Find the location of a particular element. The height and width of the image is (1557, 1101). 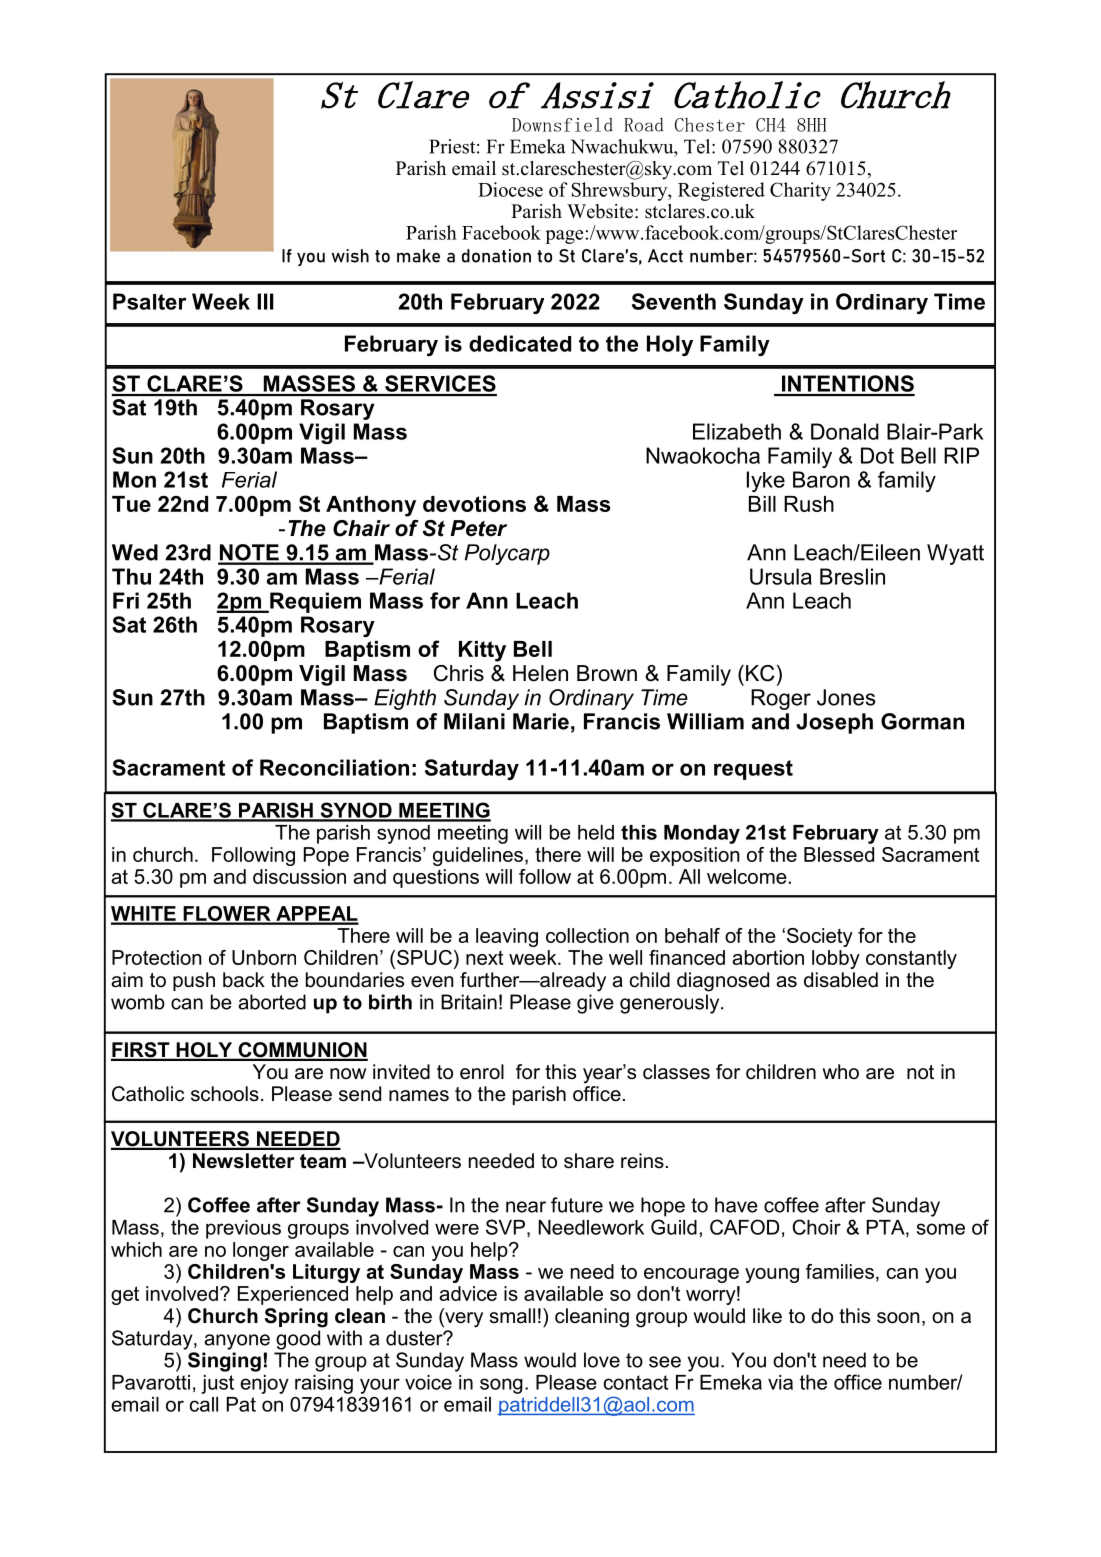

share is located at coordinates (589, 1161).
